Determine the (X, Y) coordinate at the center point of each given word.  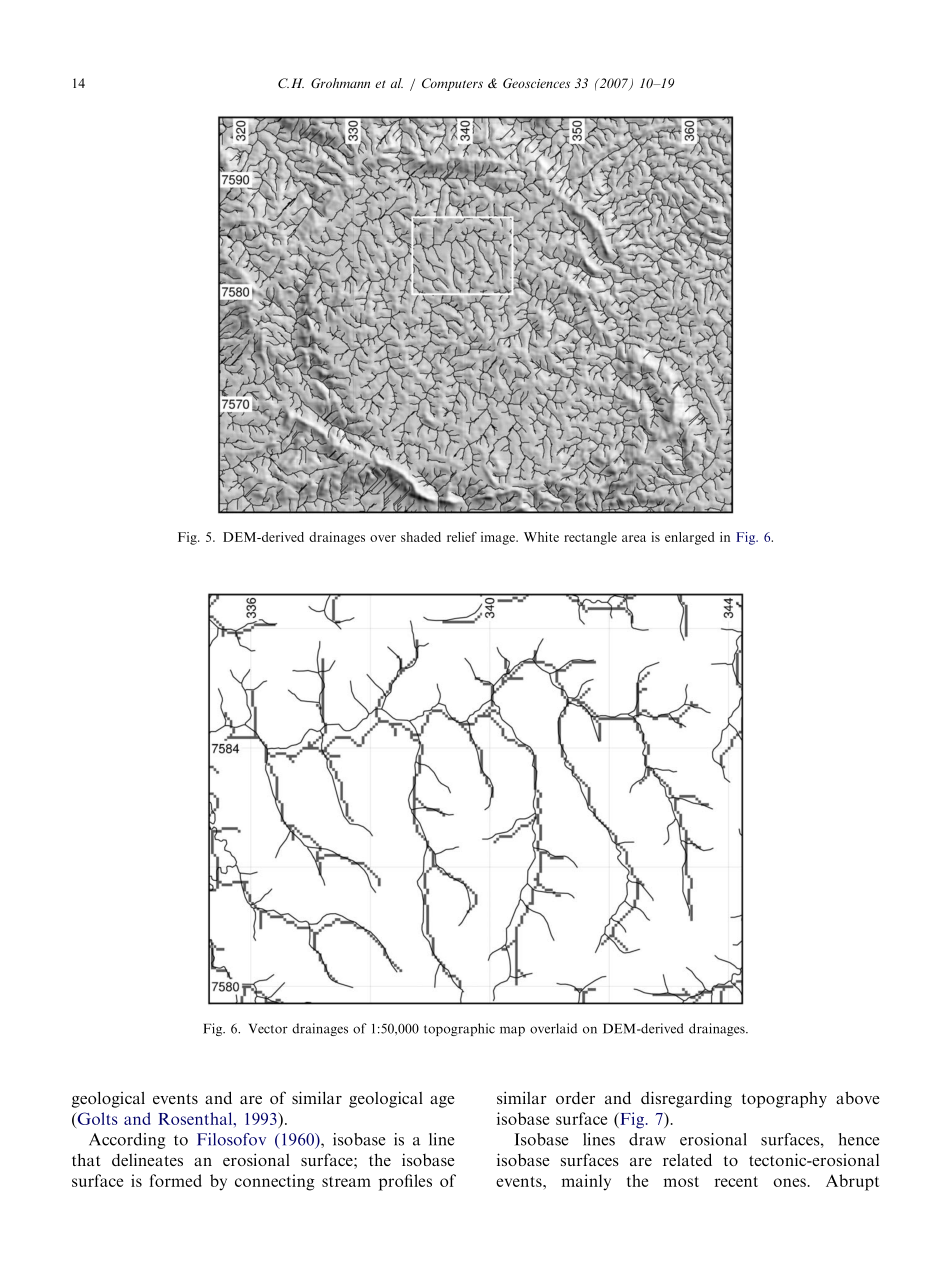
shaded (421, 537)
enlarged (690, 538)
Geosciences (536, 83)
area (634, 538)
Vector (268, 1028)
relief (462, 537)
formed (176, 1180)
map (512, 1031)
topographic (459, 1029)
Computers (452, 84)
